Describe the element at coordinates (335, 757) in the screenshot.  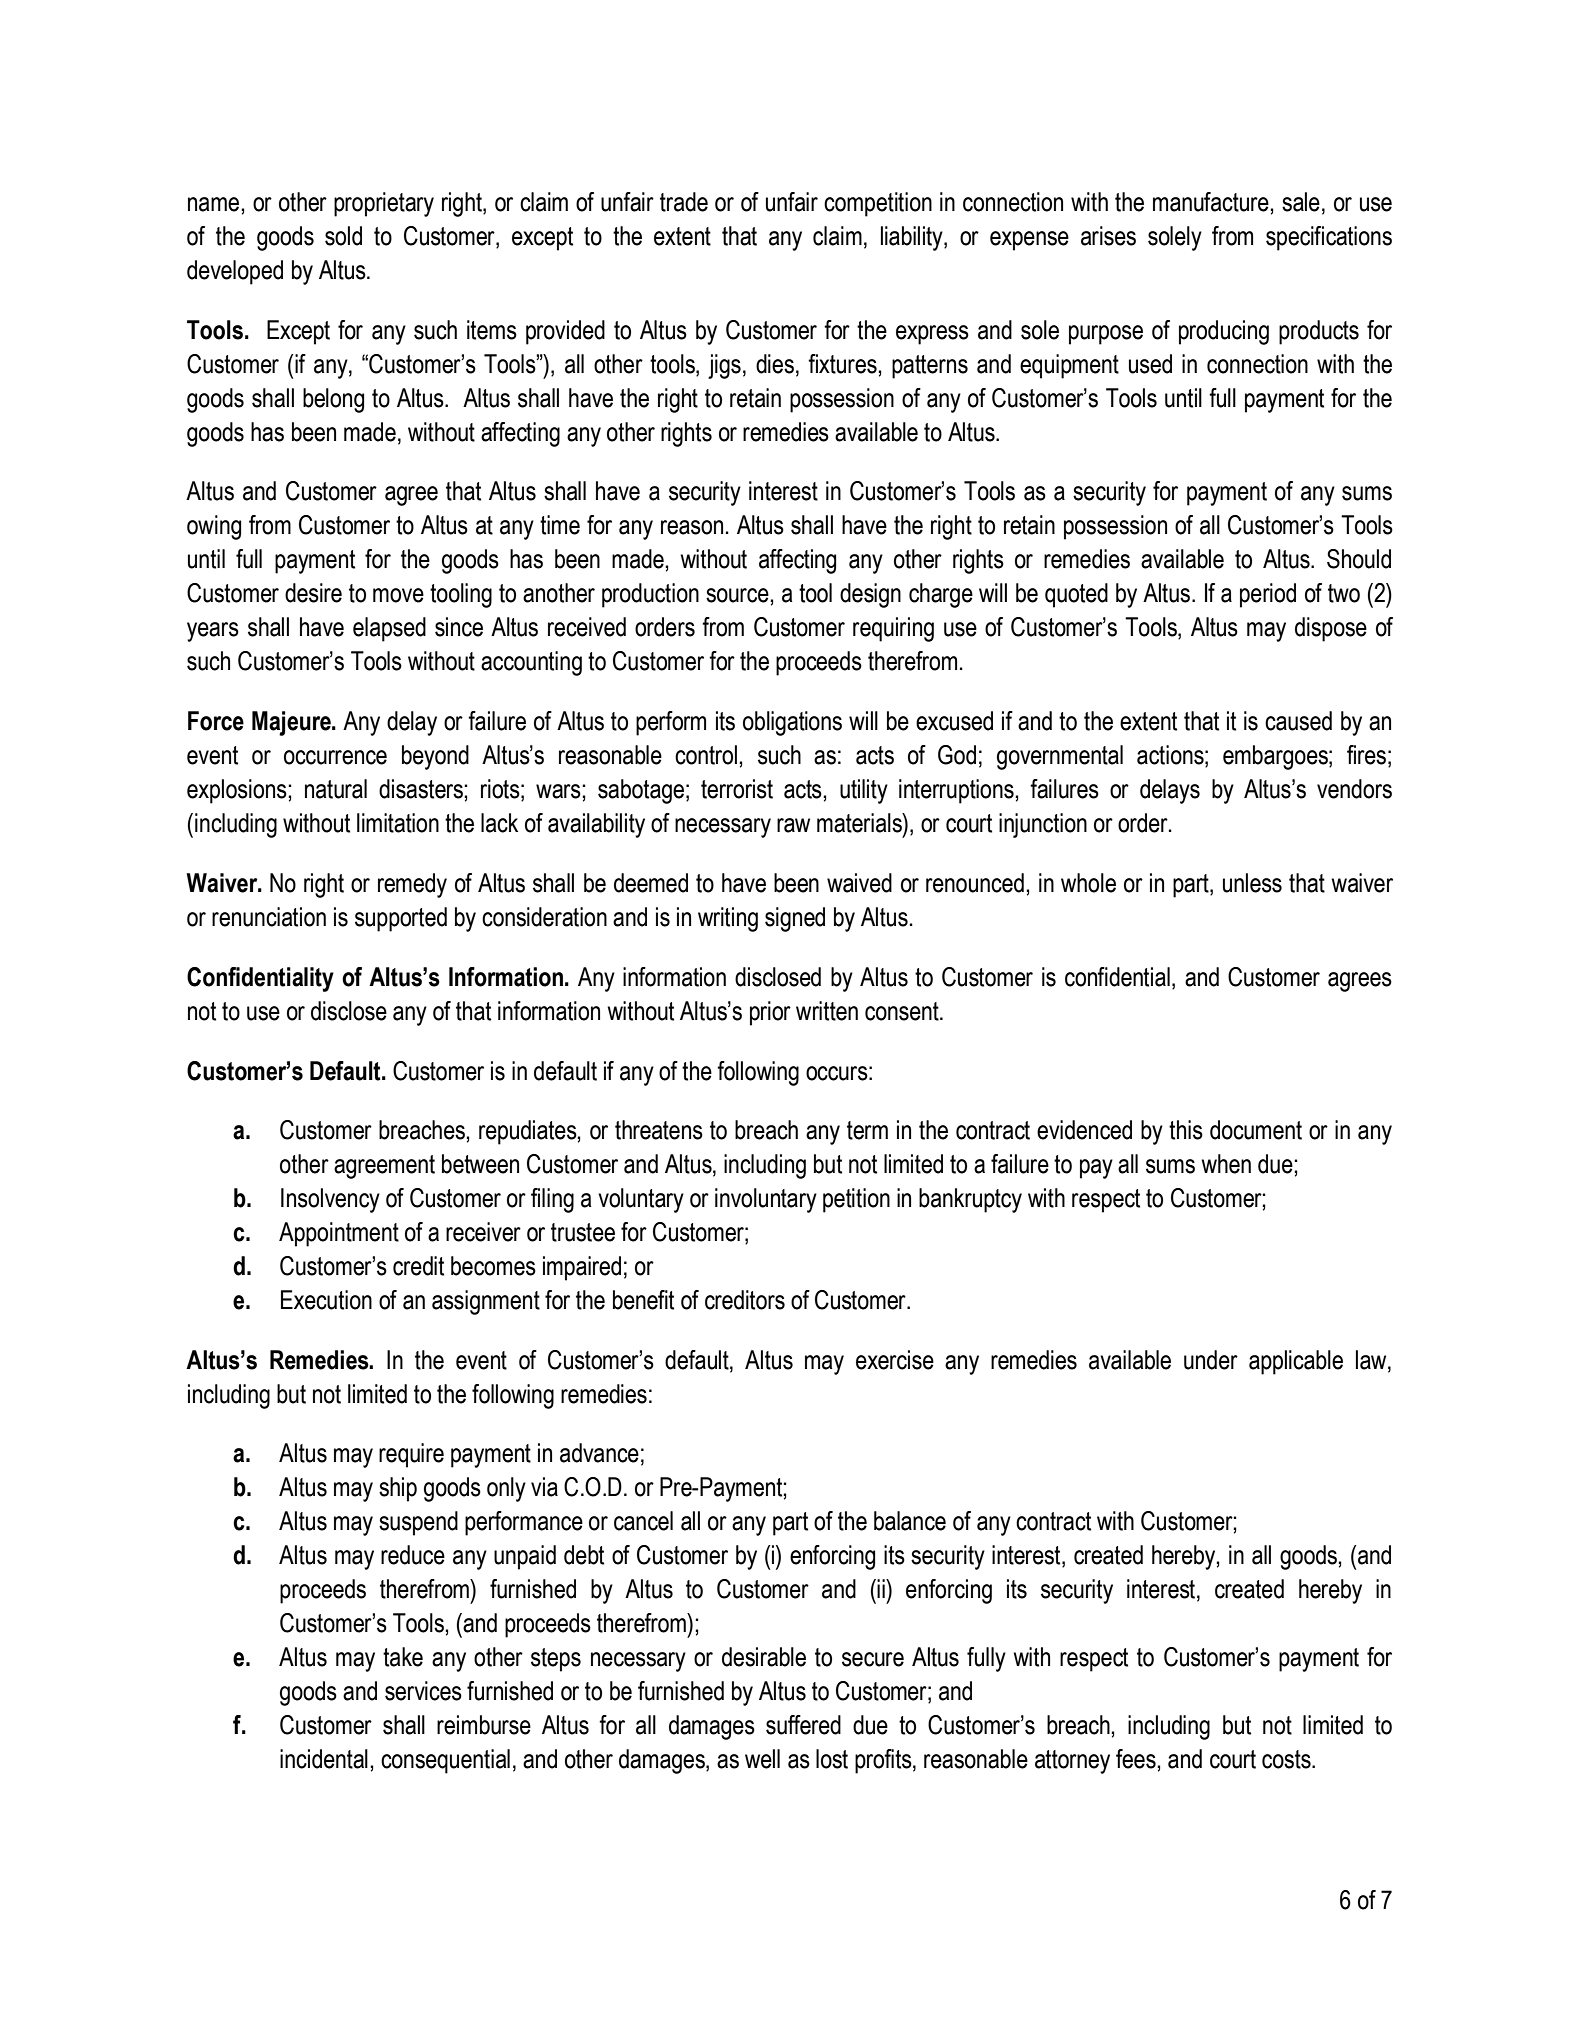
I see `occurrence` at that location.
